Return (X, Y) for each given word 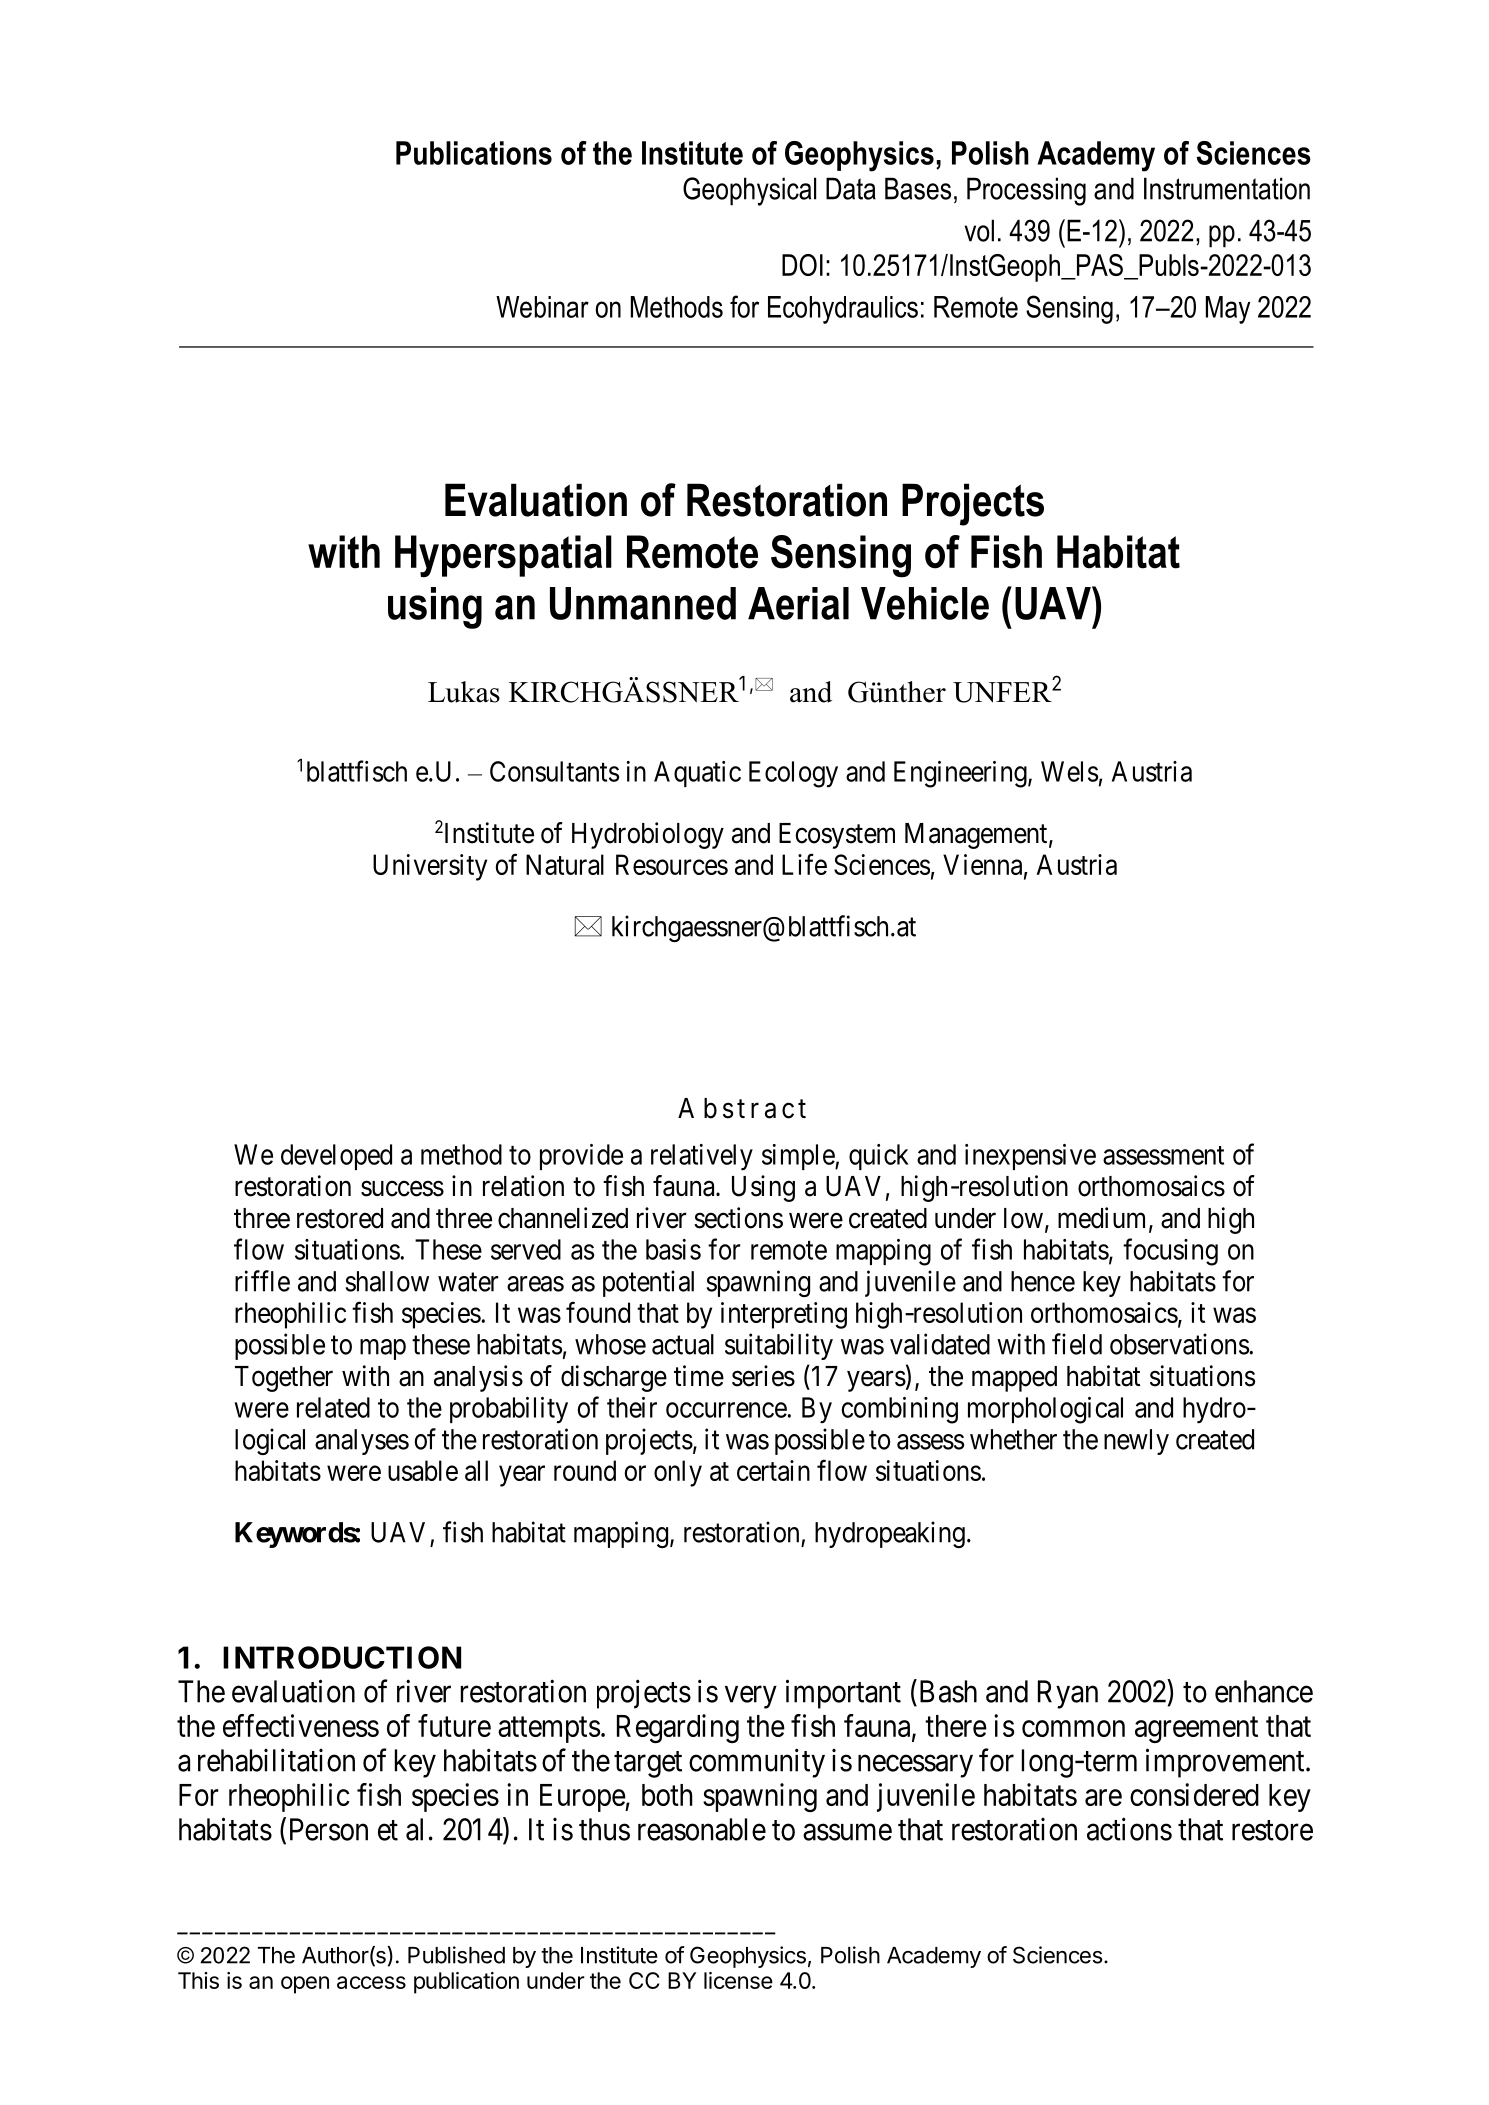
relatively (702, 1157)
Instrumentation (1227, 188)
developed (336, 1157)
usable (423, 1470)
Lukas (464, 692)
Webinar (542, 307)
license (738, 1980)
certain (773, 1470)
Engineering (961, 774)
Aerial (798, 603)
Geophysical (749, 191)
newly (1136, 1442)
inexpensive (1030, 1157)
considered (1194, 1794)
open (305, 1985)
